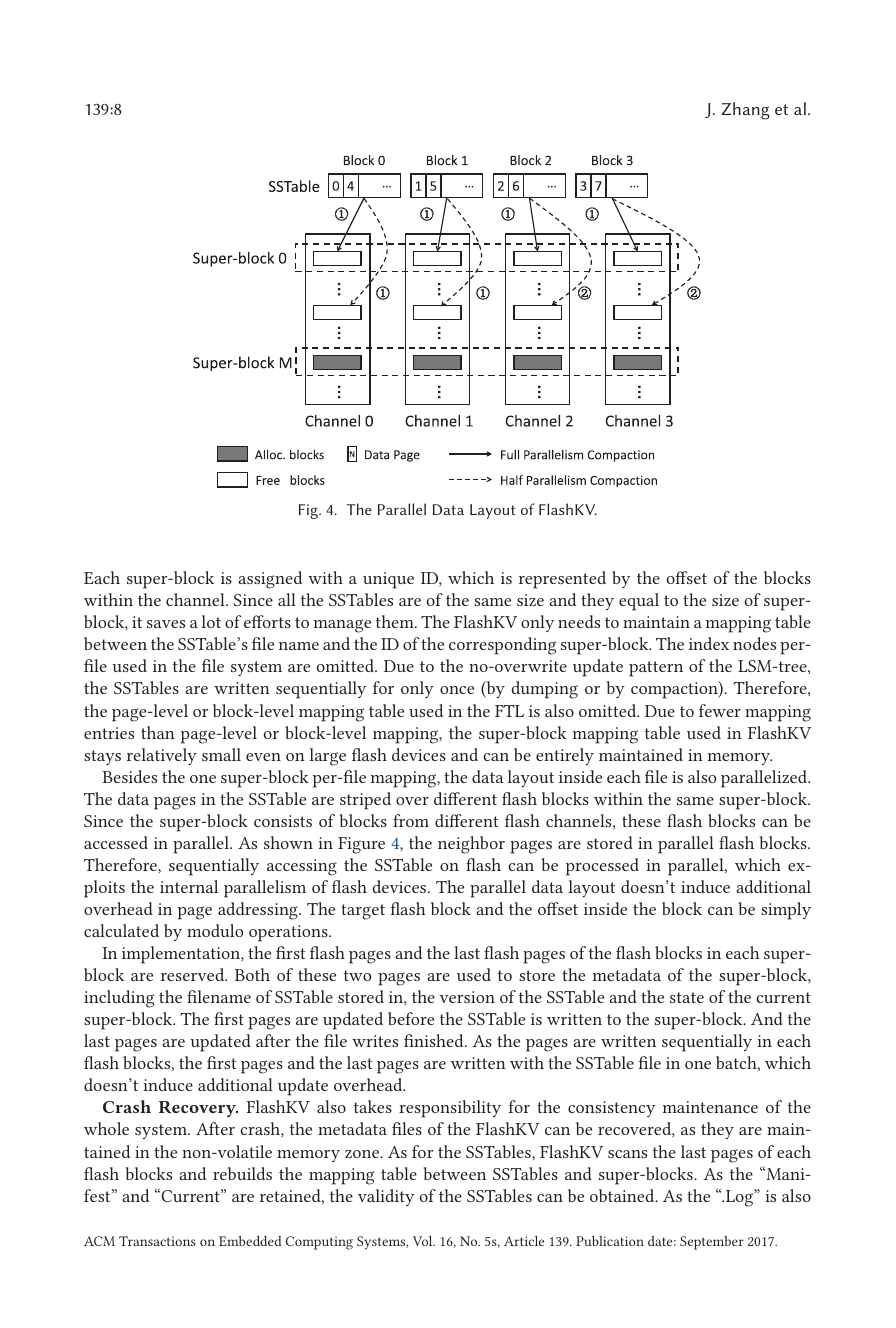 This document has width=896, height=1328. Describe the element at coordinates (166, 624) in the document. I see `saves` at that location.
